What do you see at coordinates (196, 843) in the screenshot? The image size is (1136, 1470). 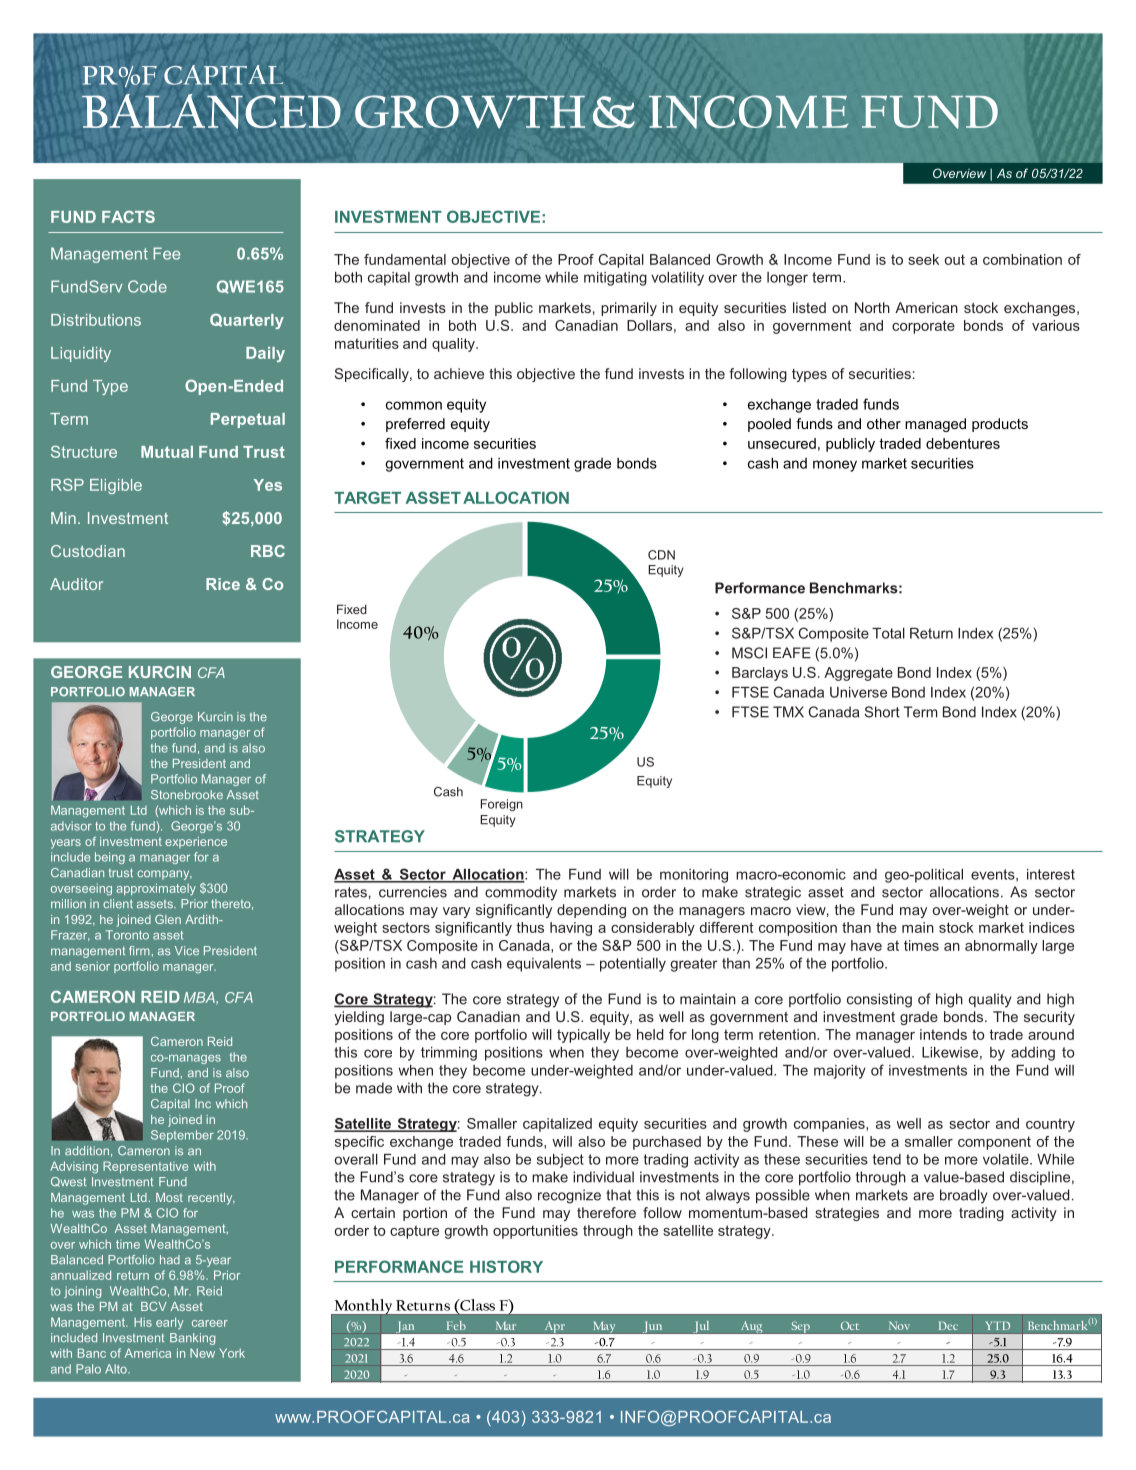 I see `experience` at bounding box center [196, 843].
